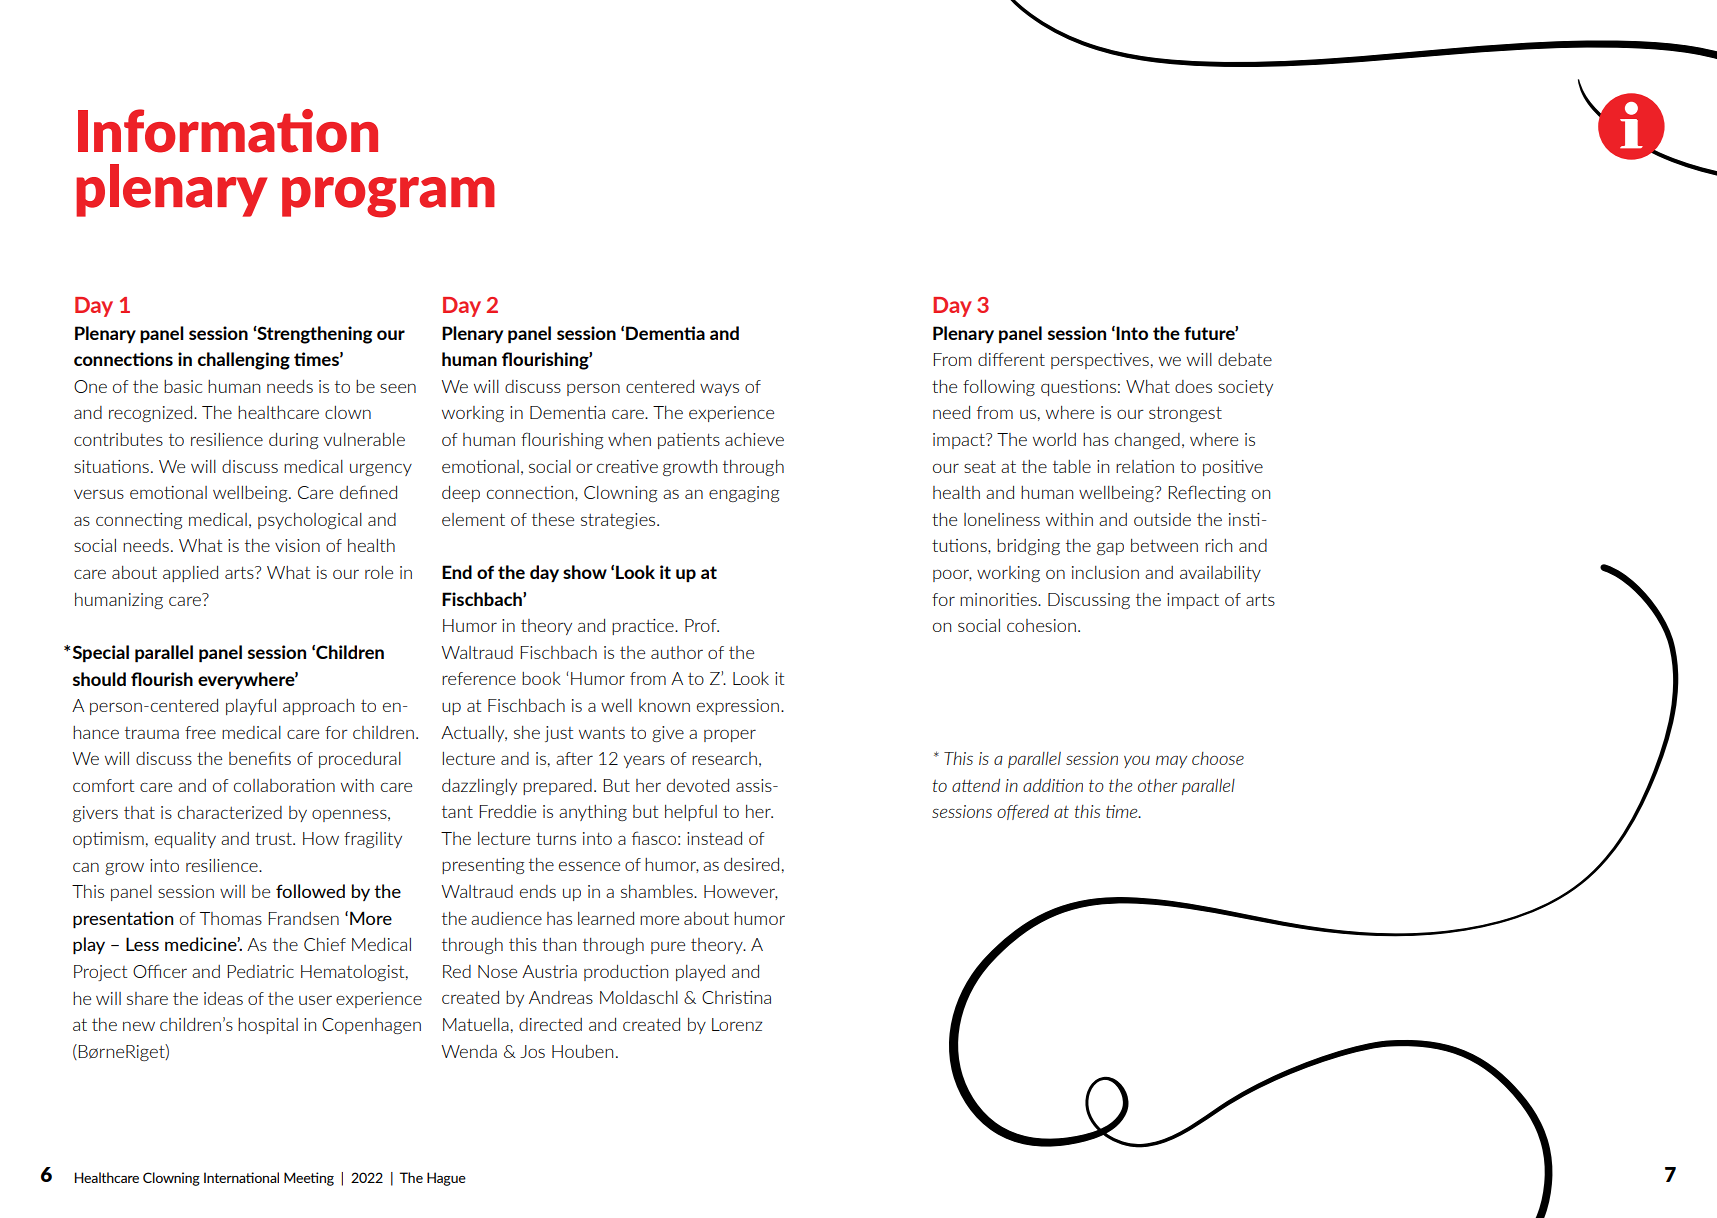 Image resolution: width=1717 pixels, height=1218 pixels. I want to click on author, so click(677, 652).
